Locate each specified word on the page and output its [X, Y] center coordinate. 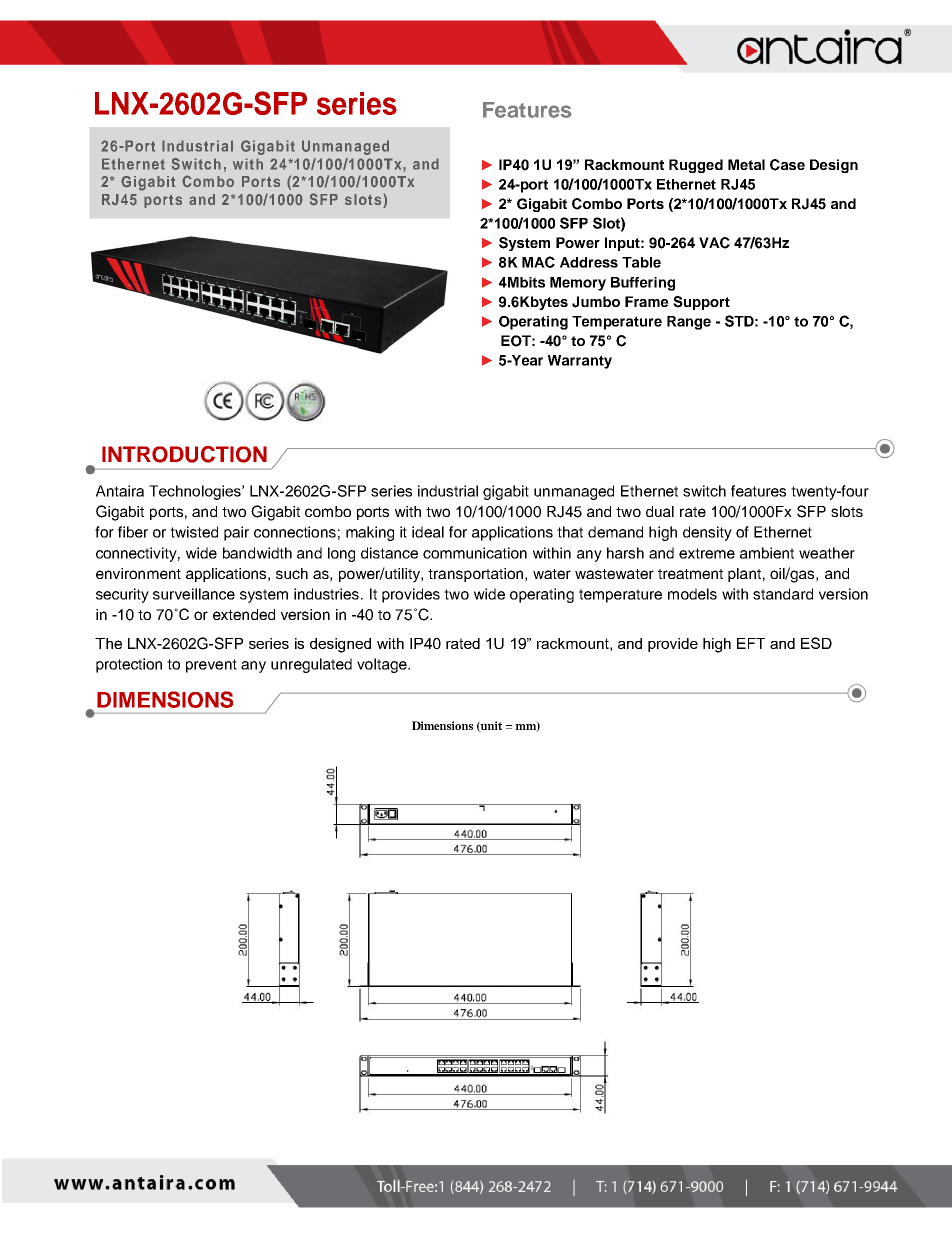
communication [475, 553]
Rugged [696, 166]
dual [660, 511]
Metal [746, 164]
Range [689, 323]
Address [589, 262]
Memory [578, 284]
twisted [194, 532]
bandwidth [257, 553]
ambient [767, 553]
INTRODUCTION [184, 454]
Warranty [580, 362]
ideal [428, 532]
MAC [538, 262]
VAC [714, 243]
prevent [211, 666]
